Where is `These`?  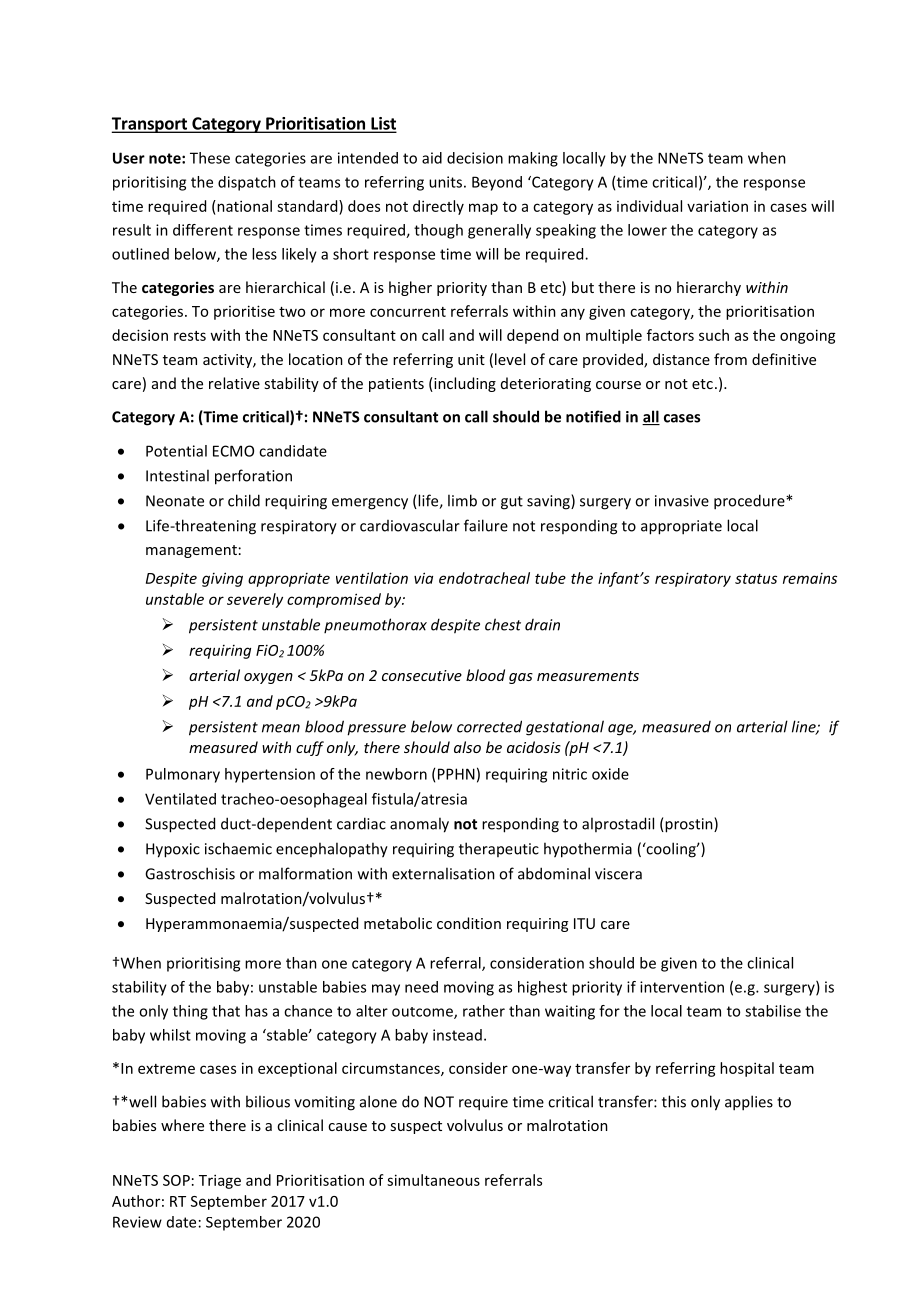
These is located at coordinates (210, 158).
